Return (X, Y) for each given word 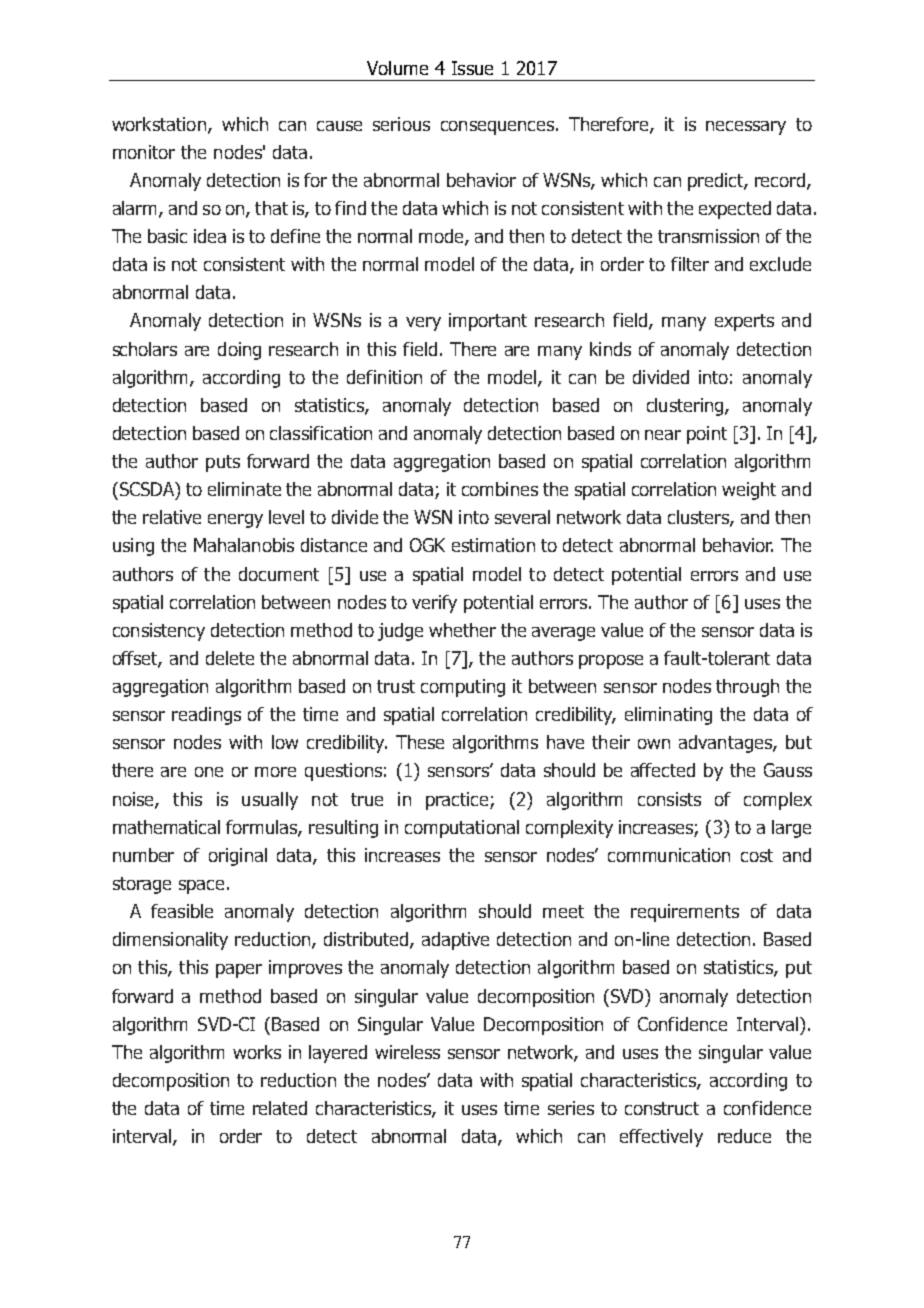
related (280, 1108)
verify (434, 604)
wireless (407, 1052)
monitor (144, 152)
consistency (159, 632)
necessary (746, 128)
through (747, 688)
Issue (472, 68)
